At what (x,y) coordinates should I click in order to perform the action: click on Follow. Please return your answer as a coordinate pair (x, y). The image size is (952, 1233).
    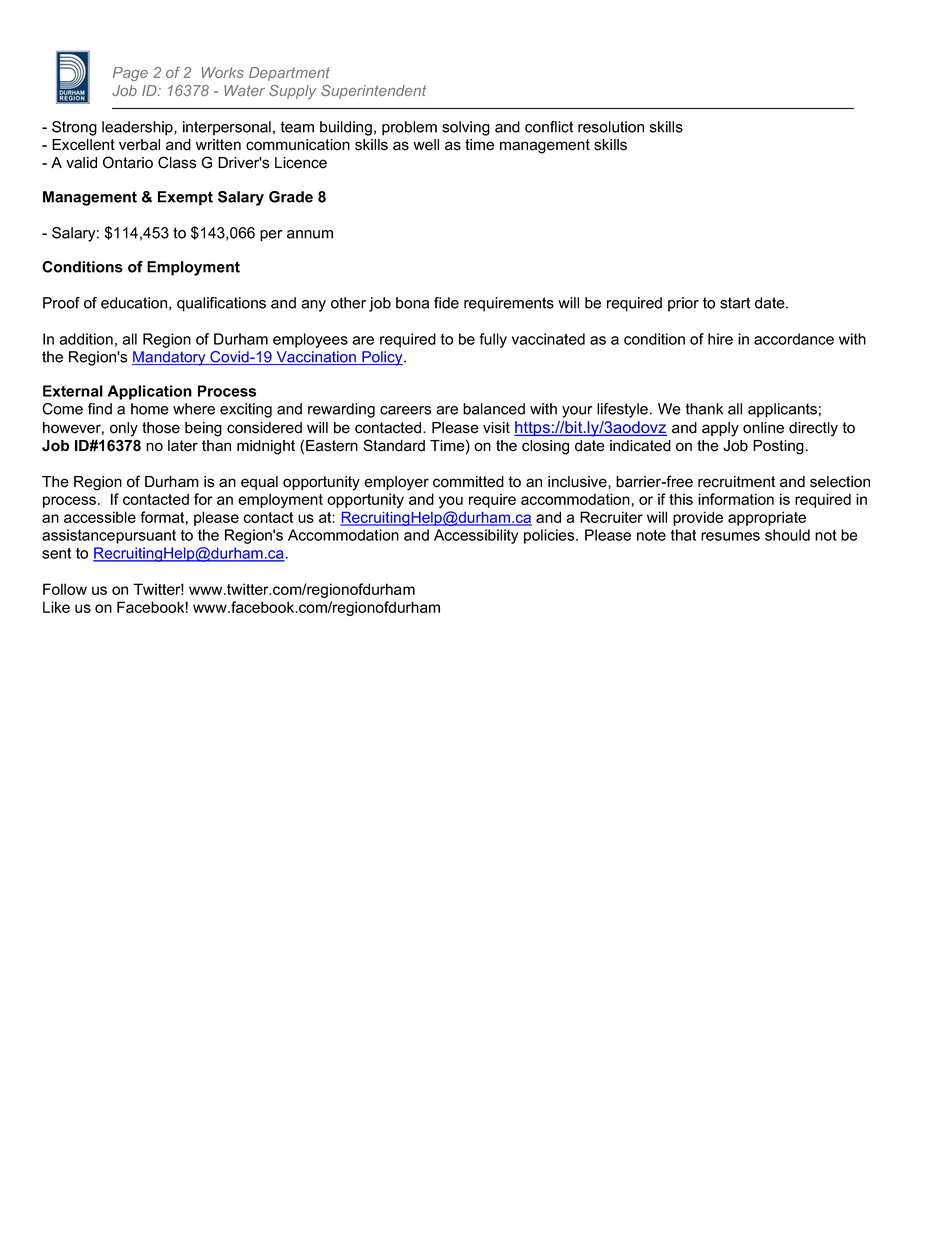
    Looking at the image, I should click on (65, 589).
